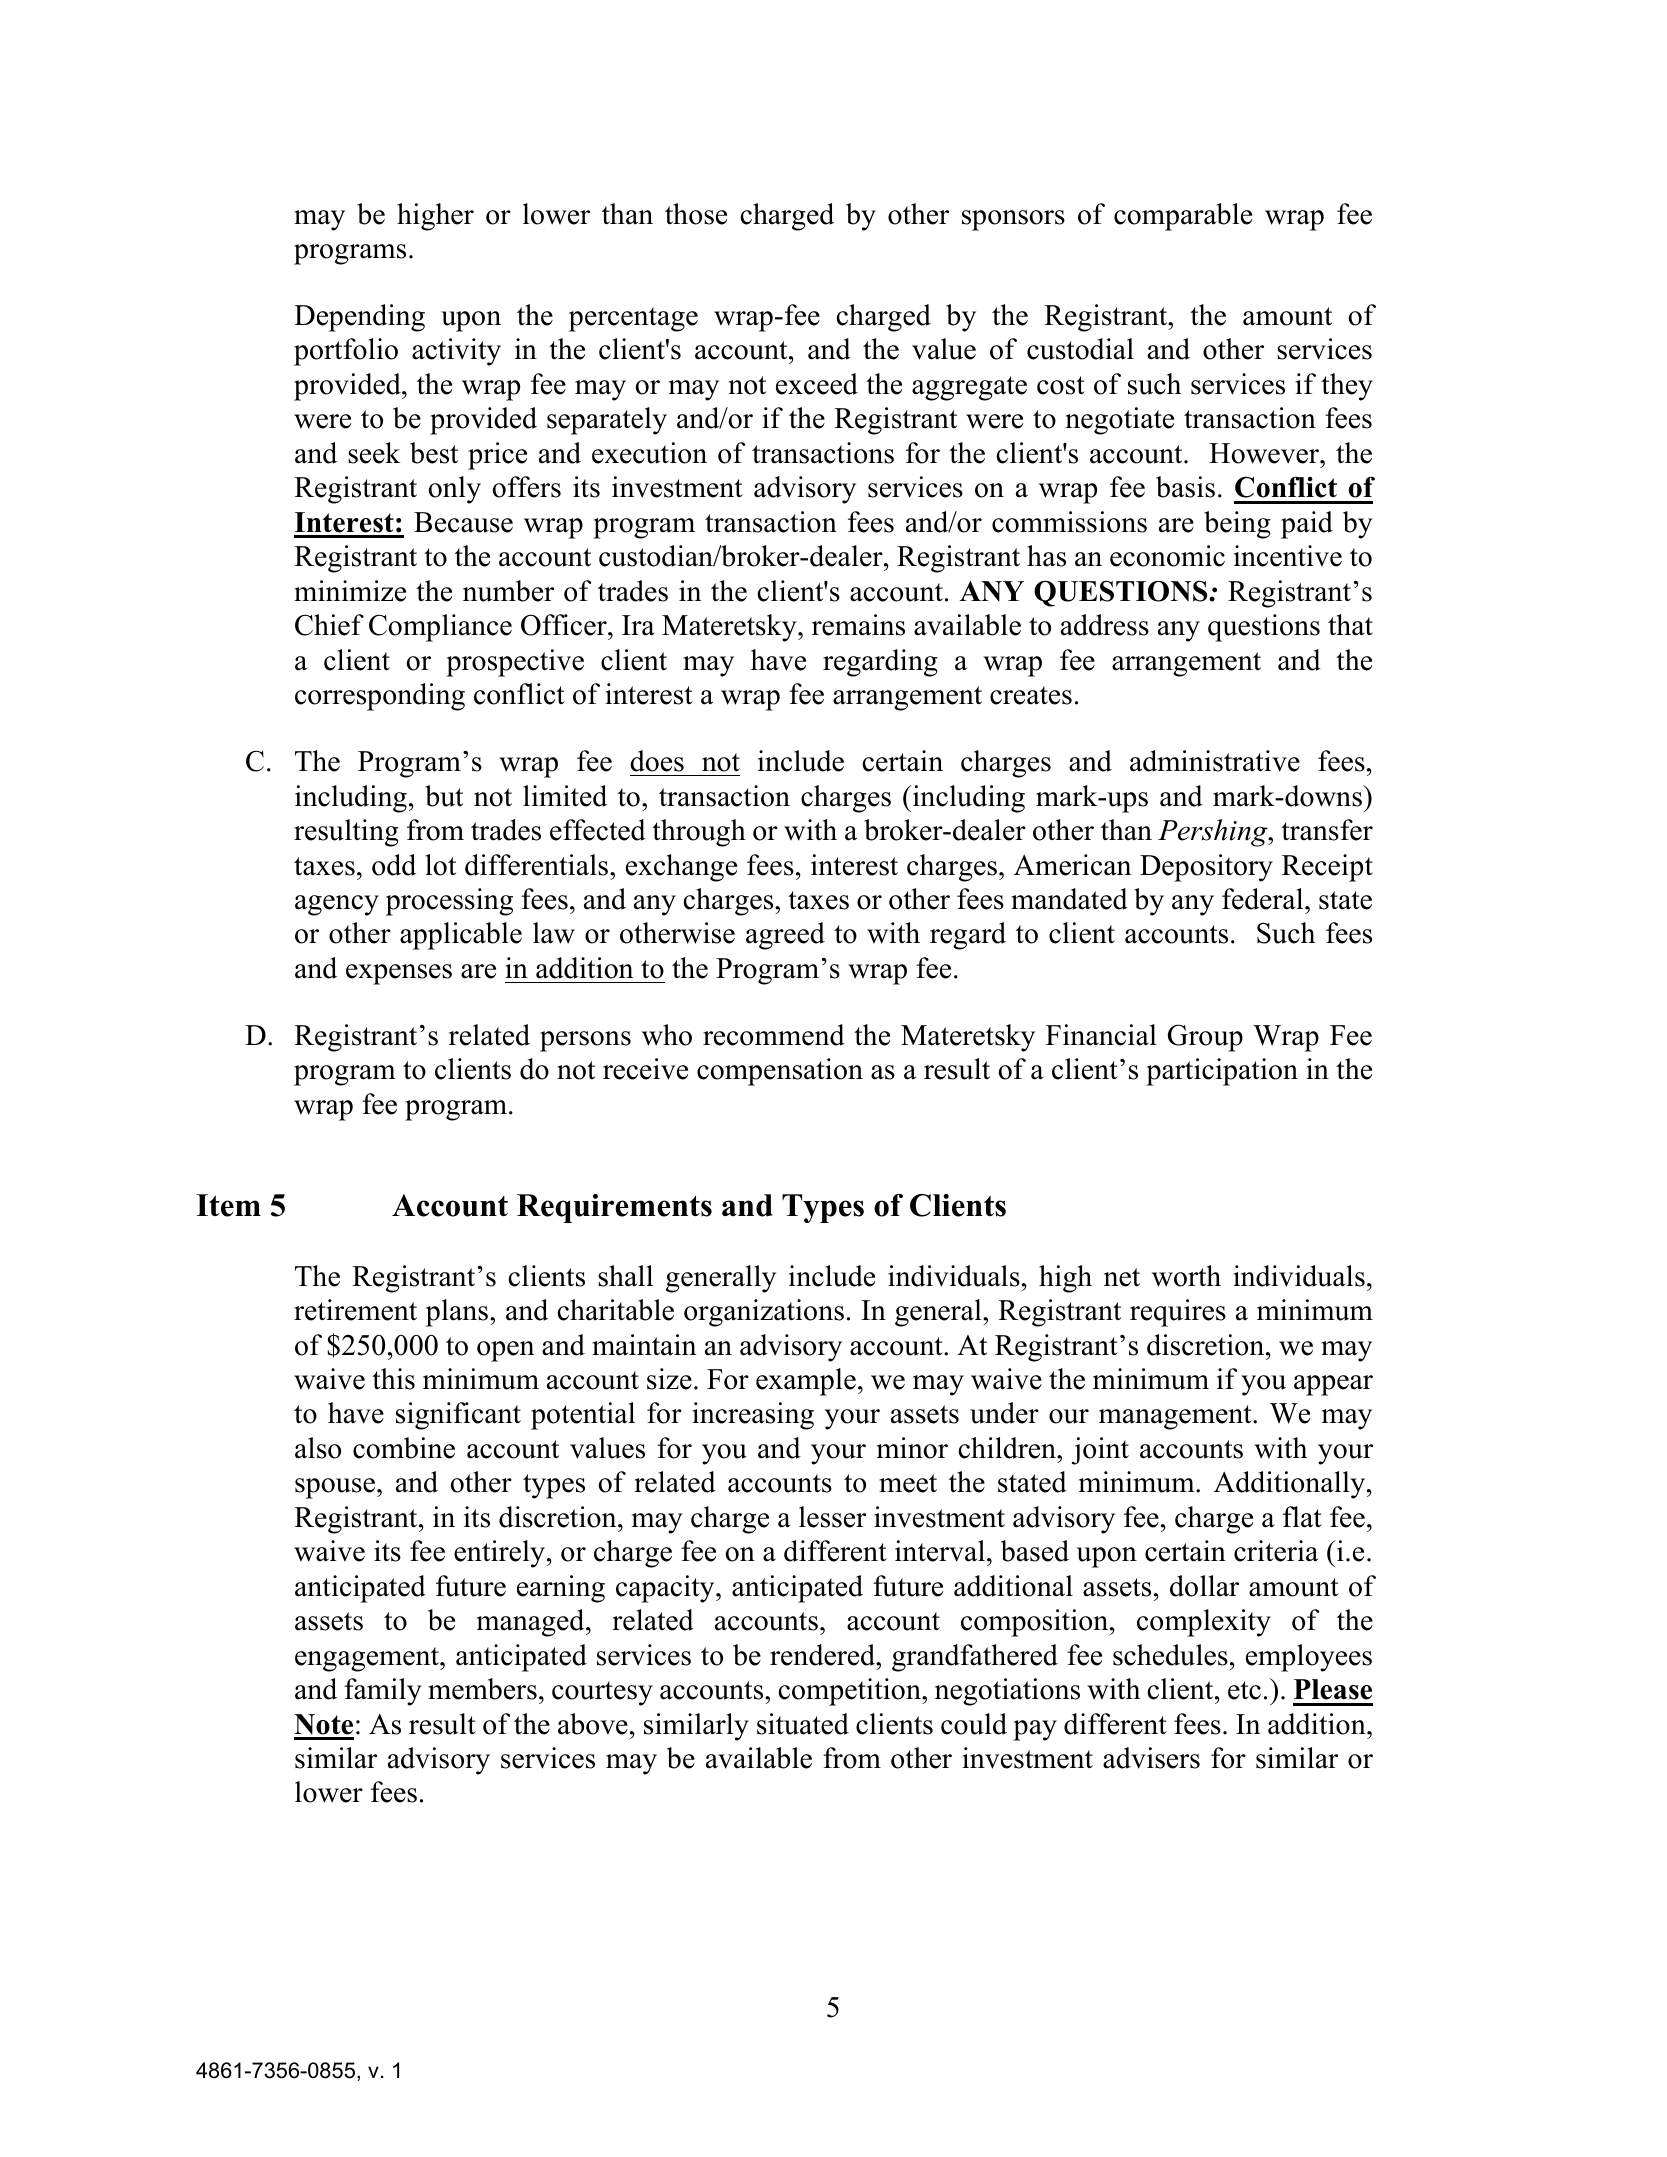  What do you see at coordinates (657, 761) in the document?
I see `does` at bounding box center [657, 761].
